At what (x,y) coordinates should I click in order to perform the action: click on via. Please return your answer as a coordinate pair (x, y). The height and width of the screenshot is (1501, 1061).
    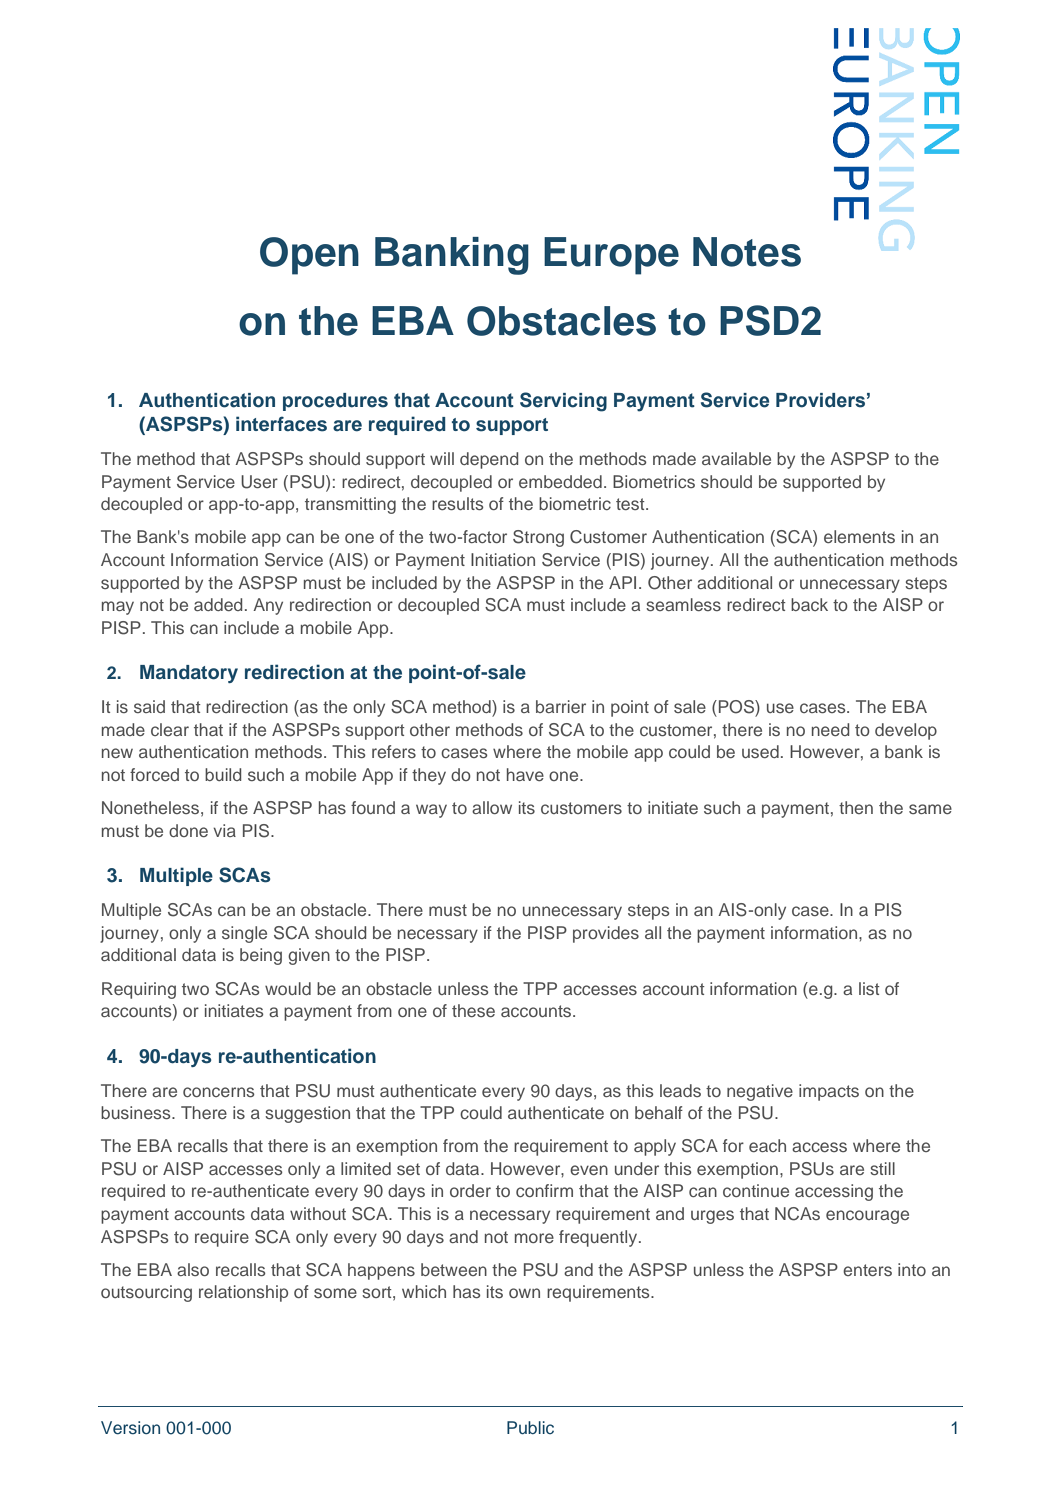
    Looking at the image, I should click on (224, 830).
